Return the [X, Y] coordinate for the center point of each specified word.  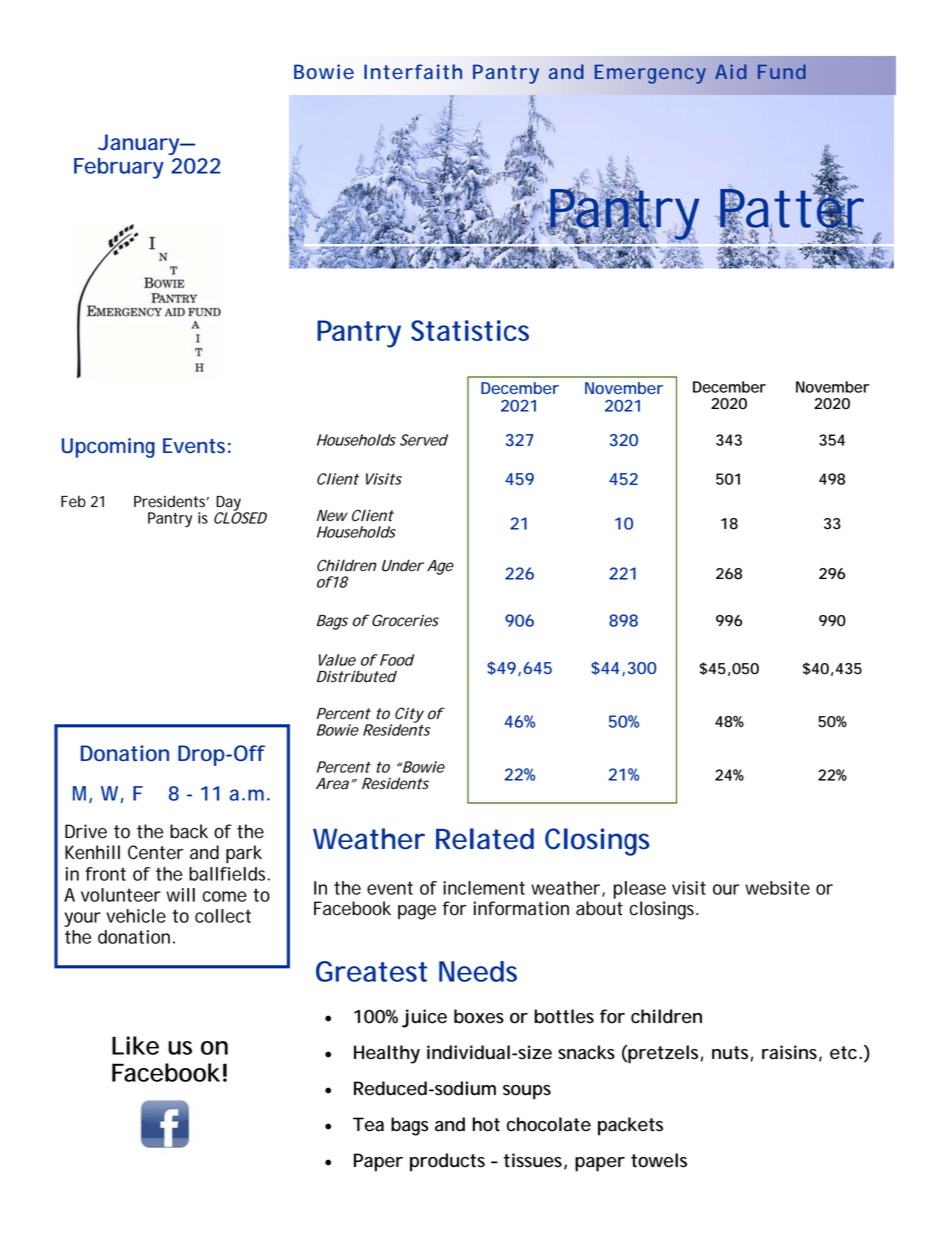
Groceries [404, 620]
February [119, 168]
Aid [731, 71]
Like [135, 1045]
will [180, 895]
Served [424, 440]
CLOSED [240, 517]
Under [403, 565]
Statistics [470, 330]
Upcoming [108, 448]
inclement [484, 888]
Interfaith [413, 71]
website [777, 888]
